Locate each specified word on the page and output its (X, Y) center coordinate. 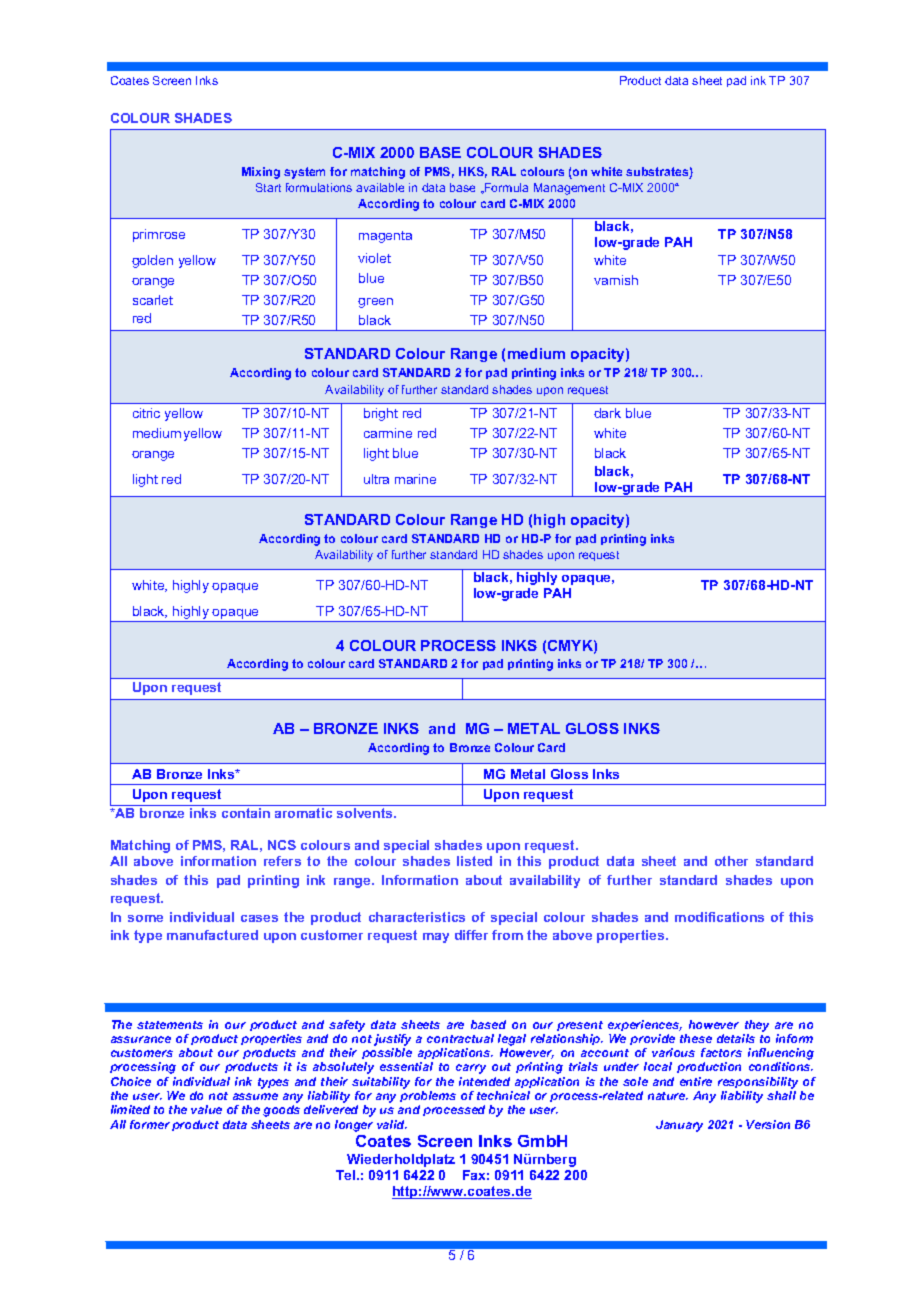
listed (474, 861)
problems (428, 1096)
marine (415, 479)
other (731, 861)
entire (696, 1081)
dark (607, 413)
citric (146, 413)
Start (268, 187)
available (380, 187)
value (206, 1109)
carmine (388, 433)
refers (282, 861)
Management (569, 189)
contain (246, 813)
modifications (719, 917)
